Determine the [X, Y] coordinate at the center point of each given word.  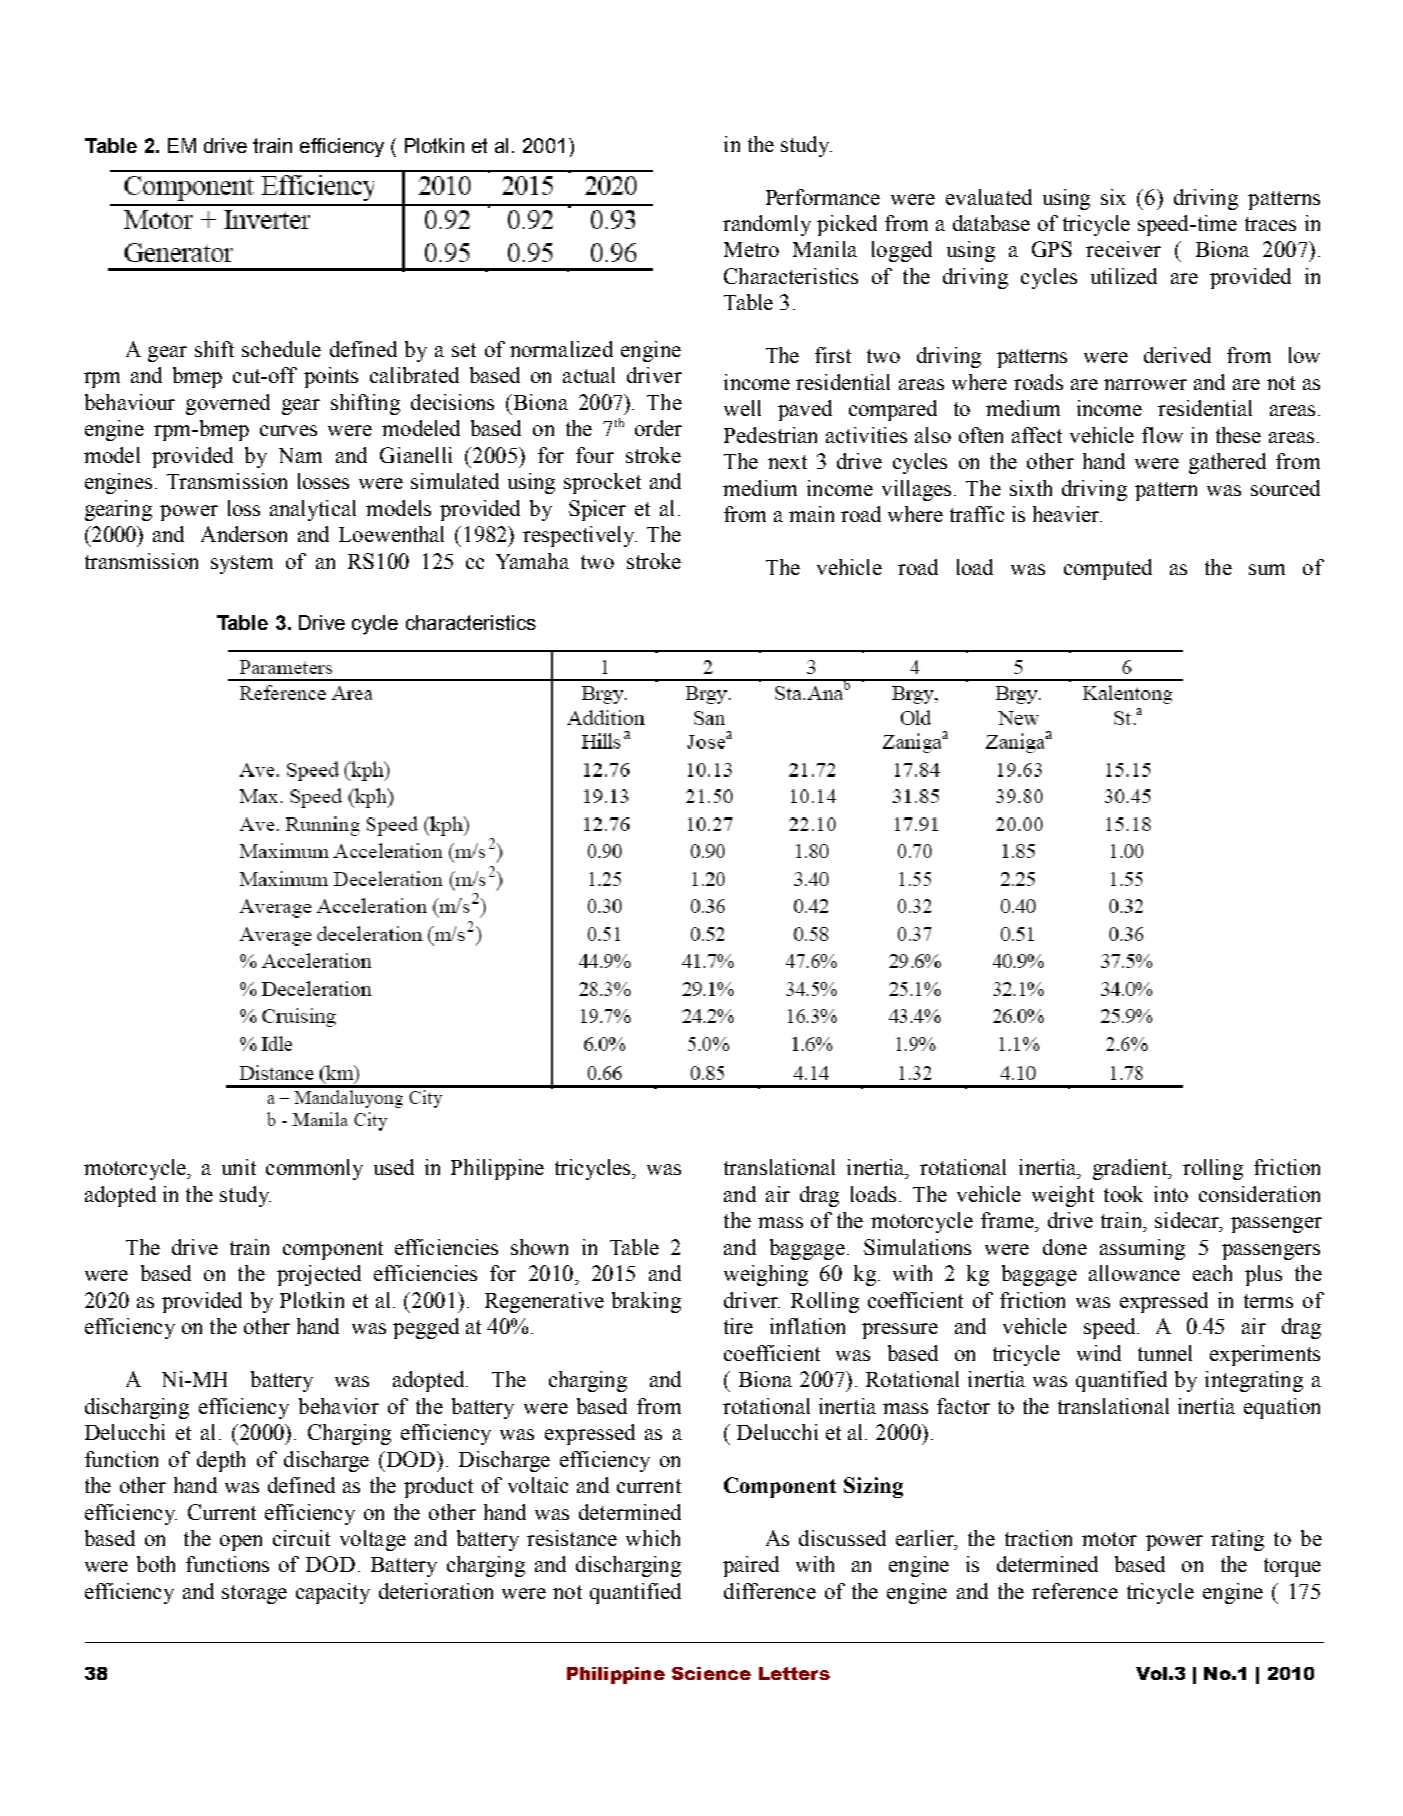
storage [254, 1594]
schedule [281, 349]
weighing [766, 1275]
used [394, 1167]
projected [319, 1275]
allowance [1134, 1273]
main [811, 514]
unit [239, 1167]
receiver [1123, 249]
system [242, 564]
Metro [751, 249]
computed [1108, 569]
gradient [1131, 1169]
